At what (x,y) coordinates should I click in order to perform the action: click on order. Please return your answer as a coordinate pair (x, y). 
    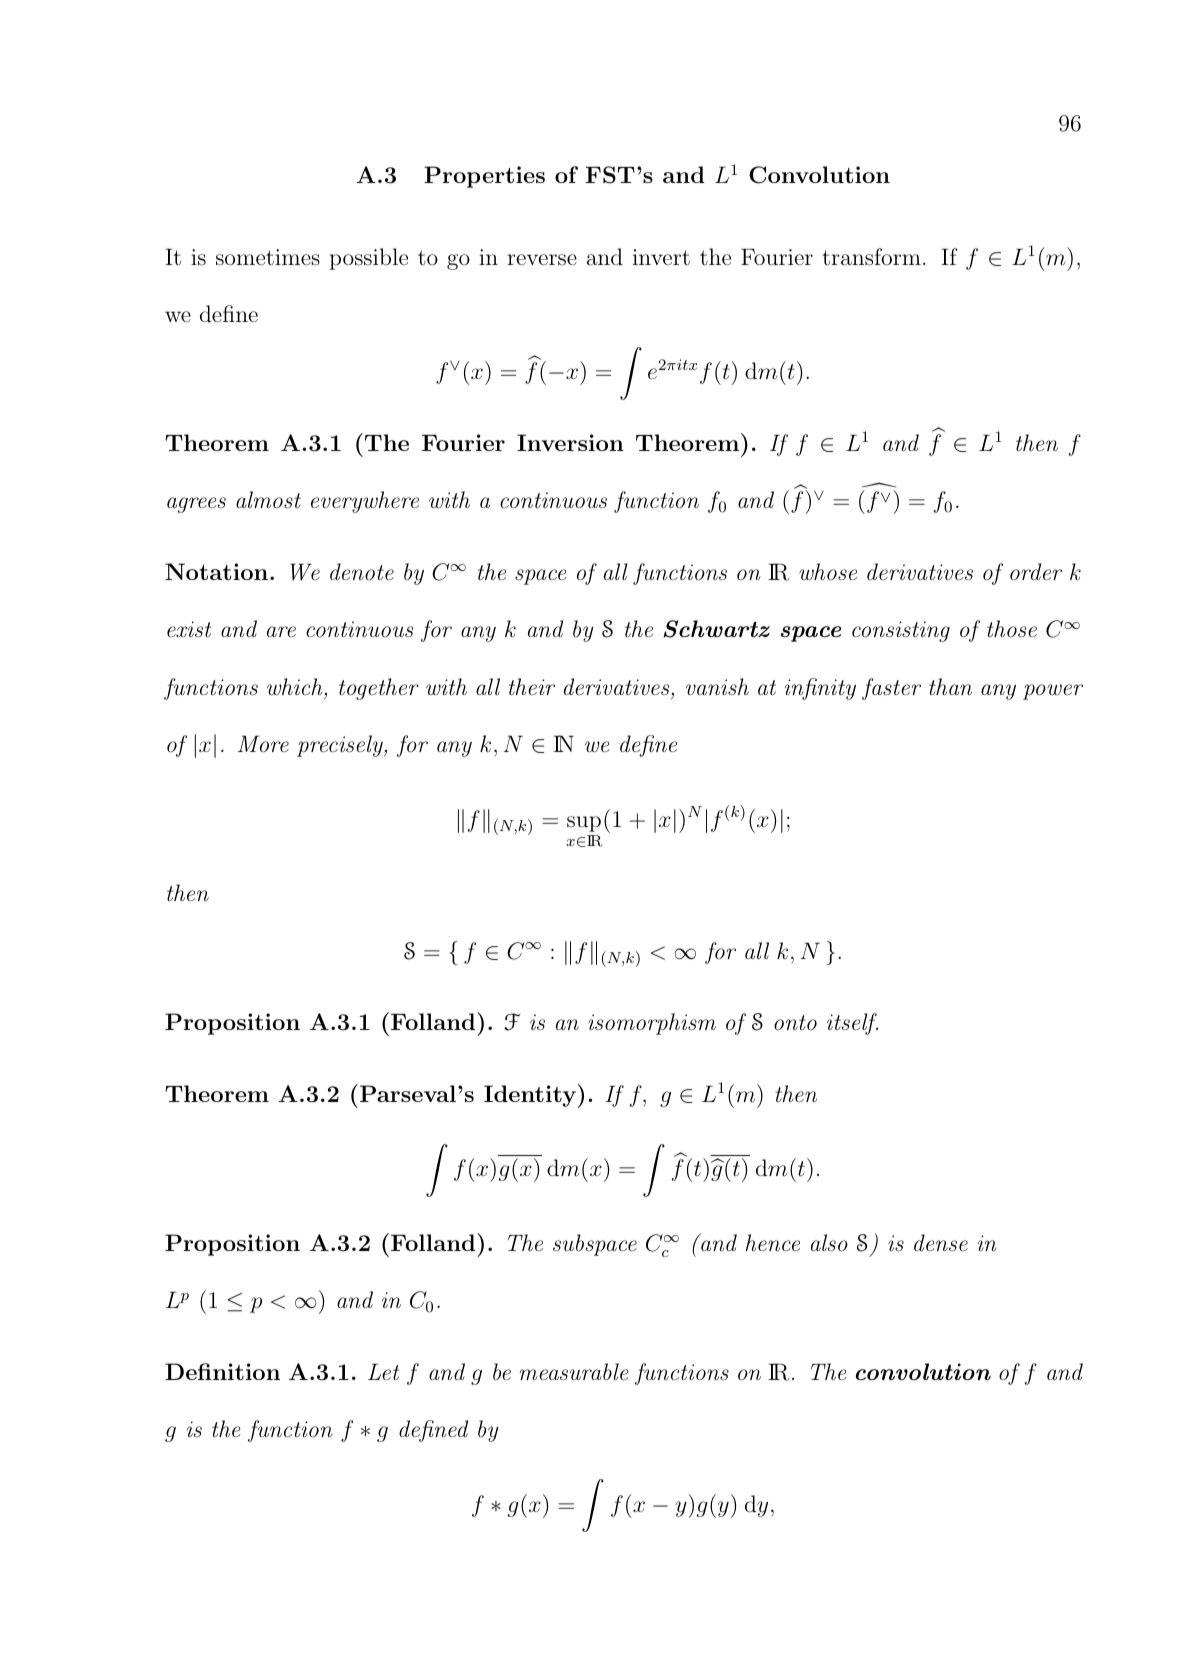
    Looking at the image, I should click on (1036, 571).
